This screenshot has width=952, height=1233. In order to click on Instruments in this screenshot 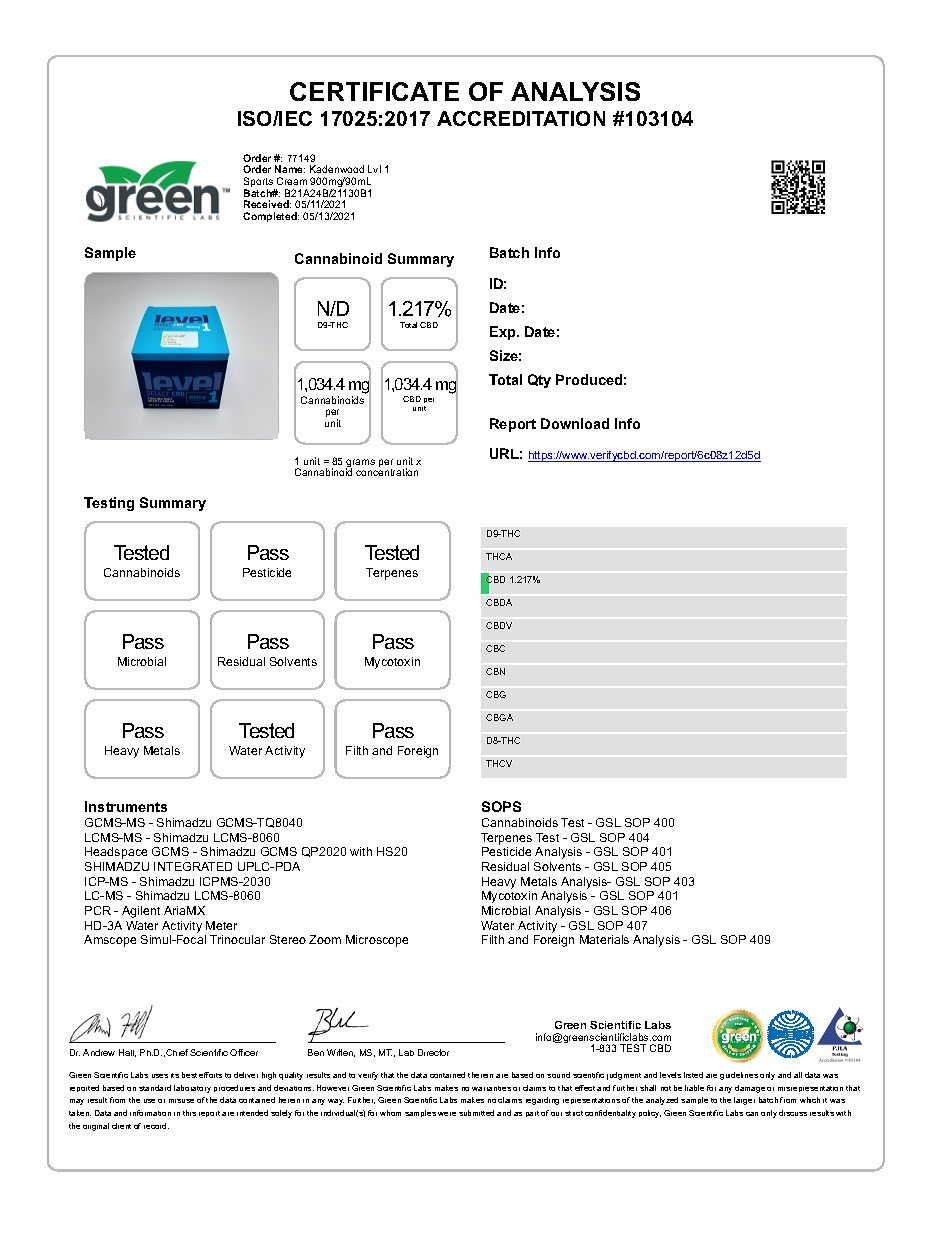, I will do `click(126, 806)`.
